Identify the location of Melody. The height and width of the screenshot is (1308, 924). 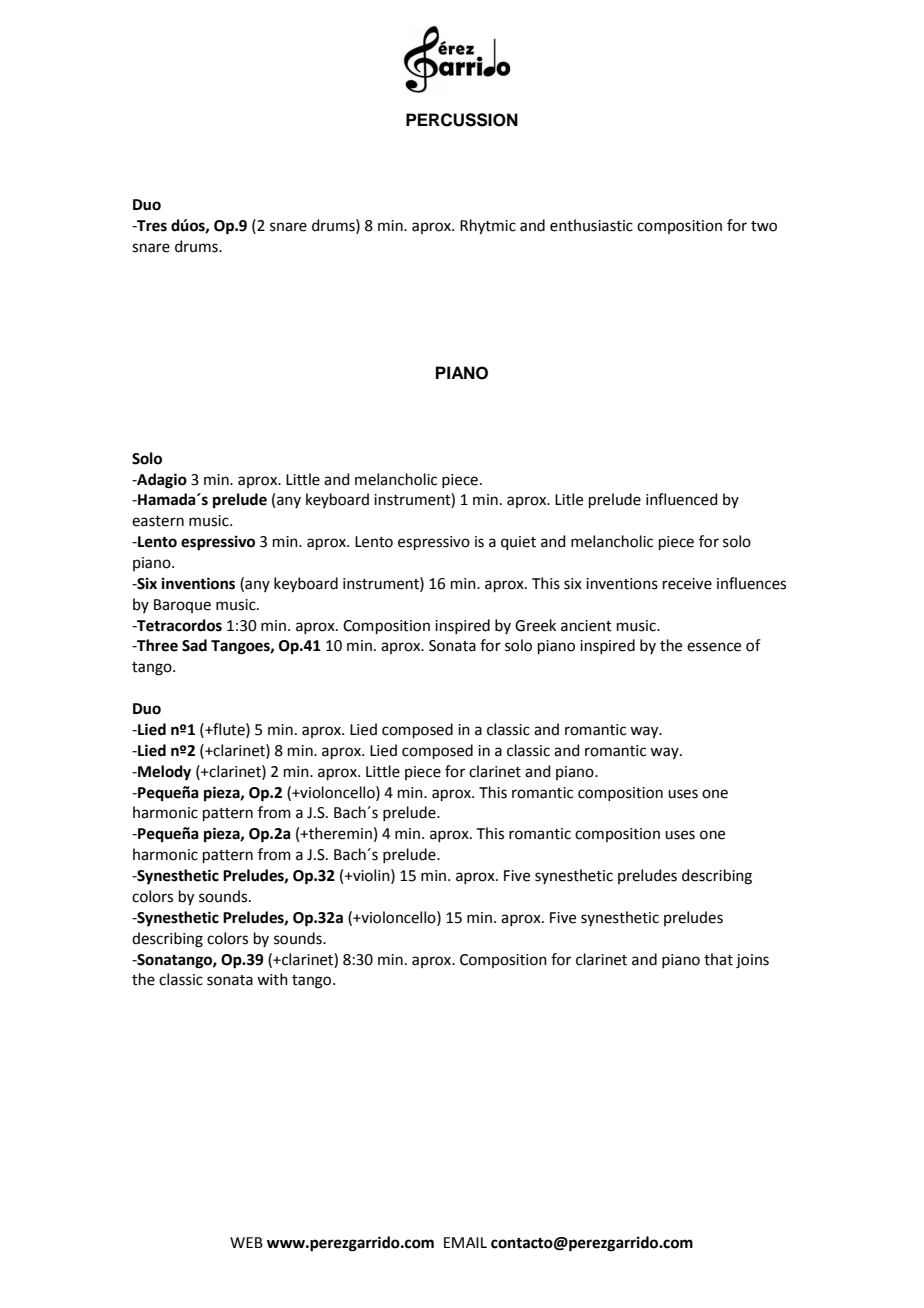
(163, 773).
